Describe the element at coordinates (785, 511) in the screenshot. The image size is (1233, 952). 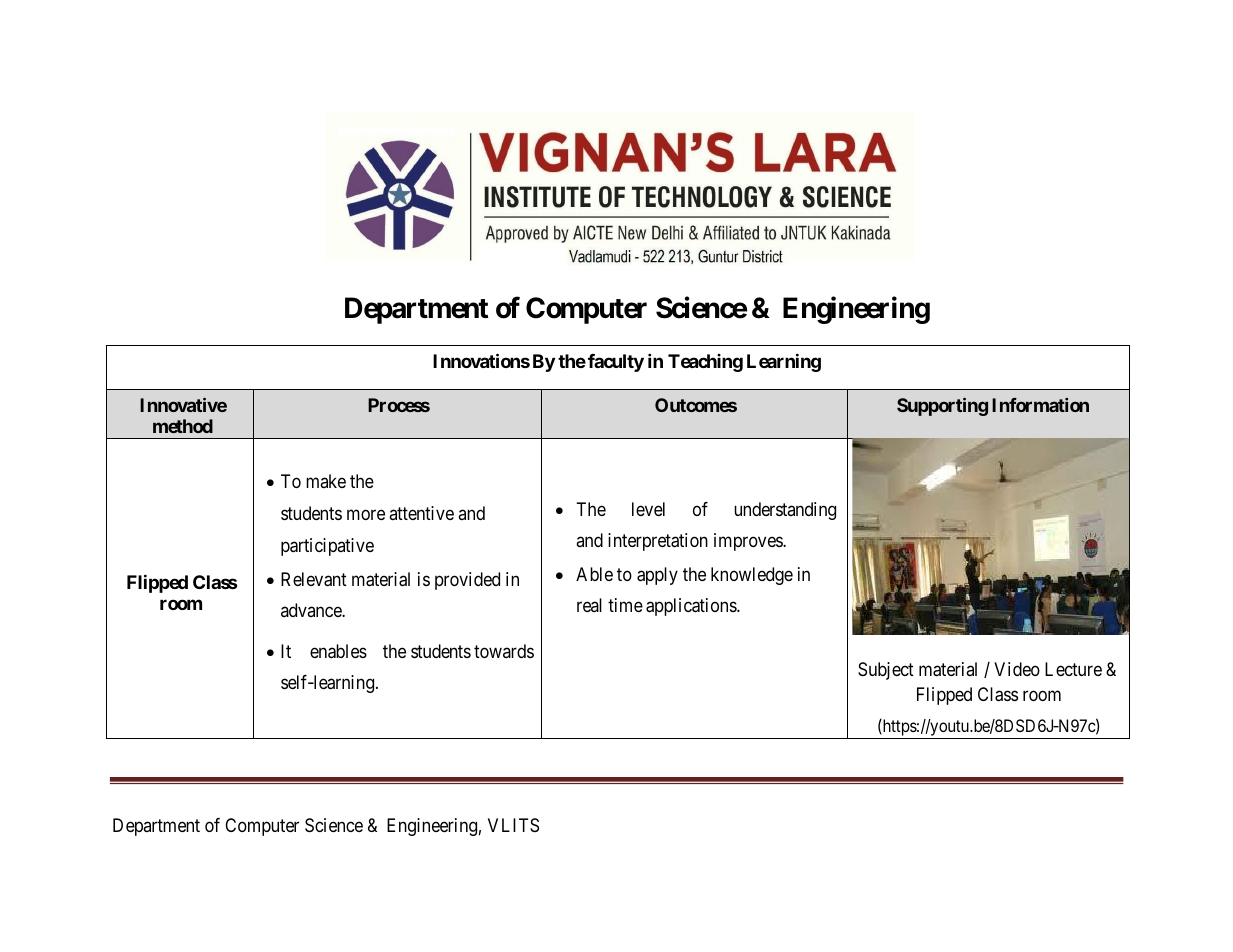
I see `understanding` at that location.
